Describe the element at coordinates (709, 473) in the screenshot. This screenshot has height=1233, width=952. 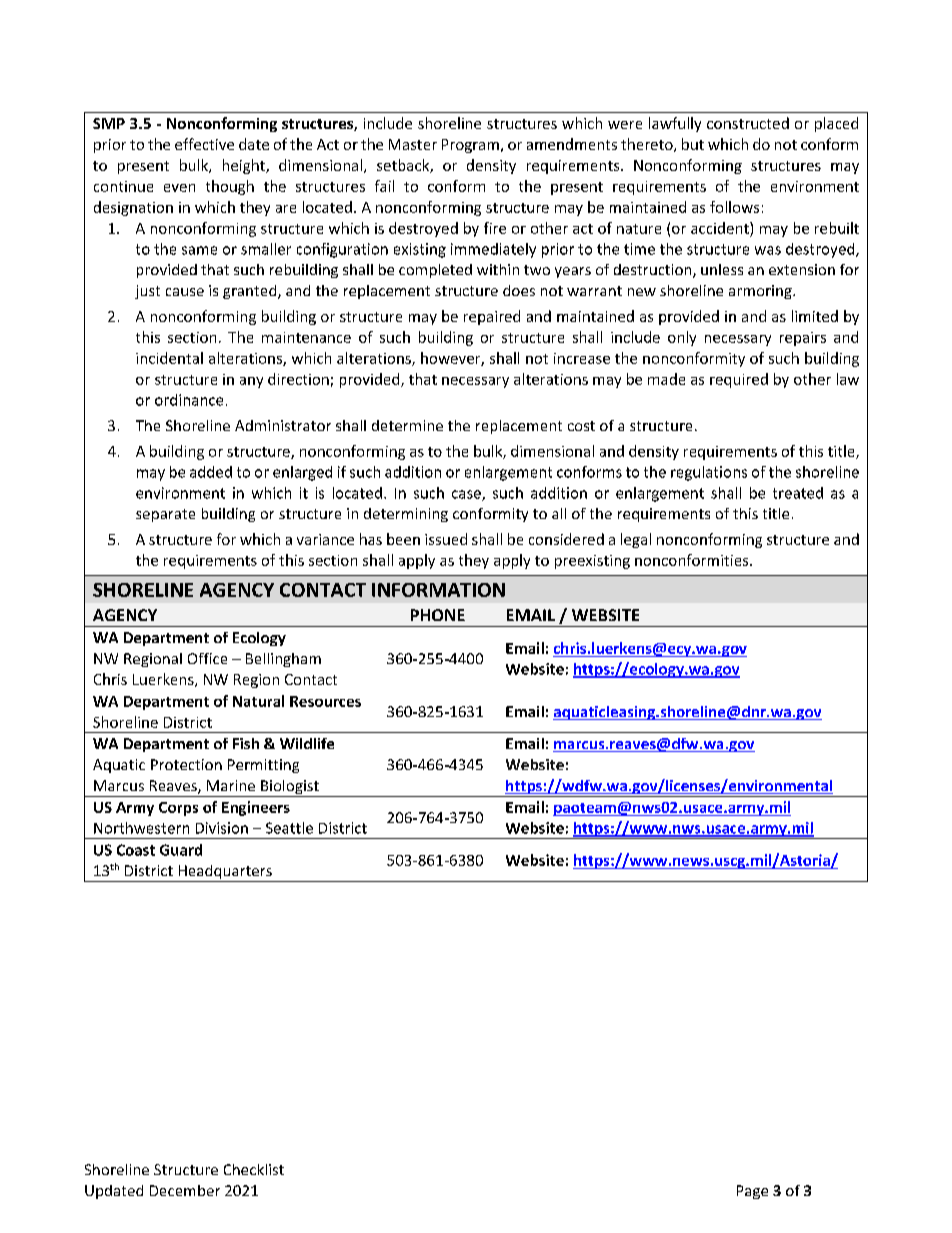
I see `regulations` at that location.
